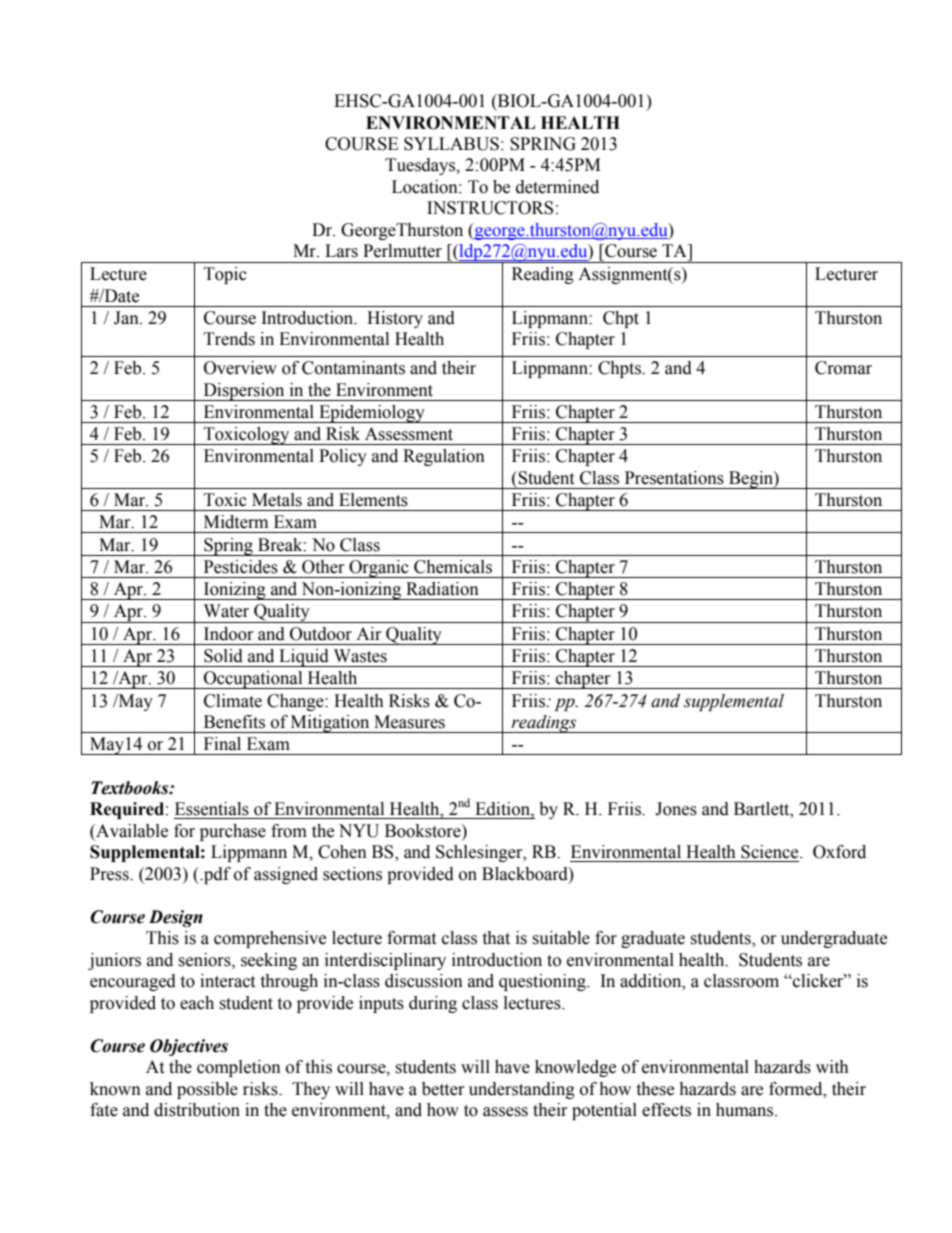 Image resolution: width=952 pixels, height=1233 pixels. Describe the element at coordinates (771, 852) in the screenshot. I see `Science` at that location.
